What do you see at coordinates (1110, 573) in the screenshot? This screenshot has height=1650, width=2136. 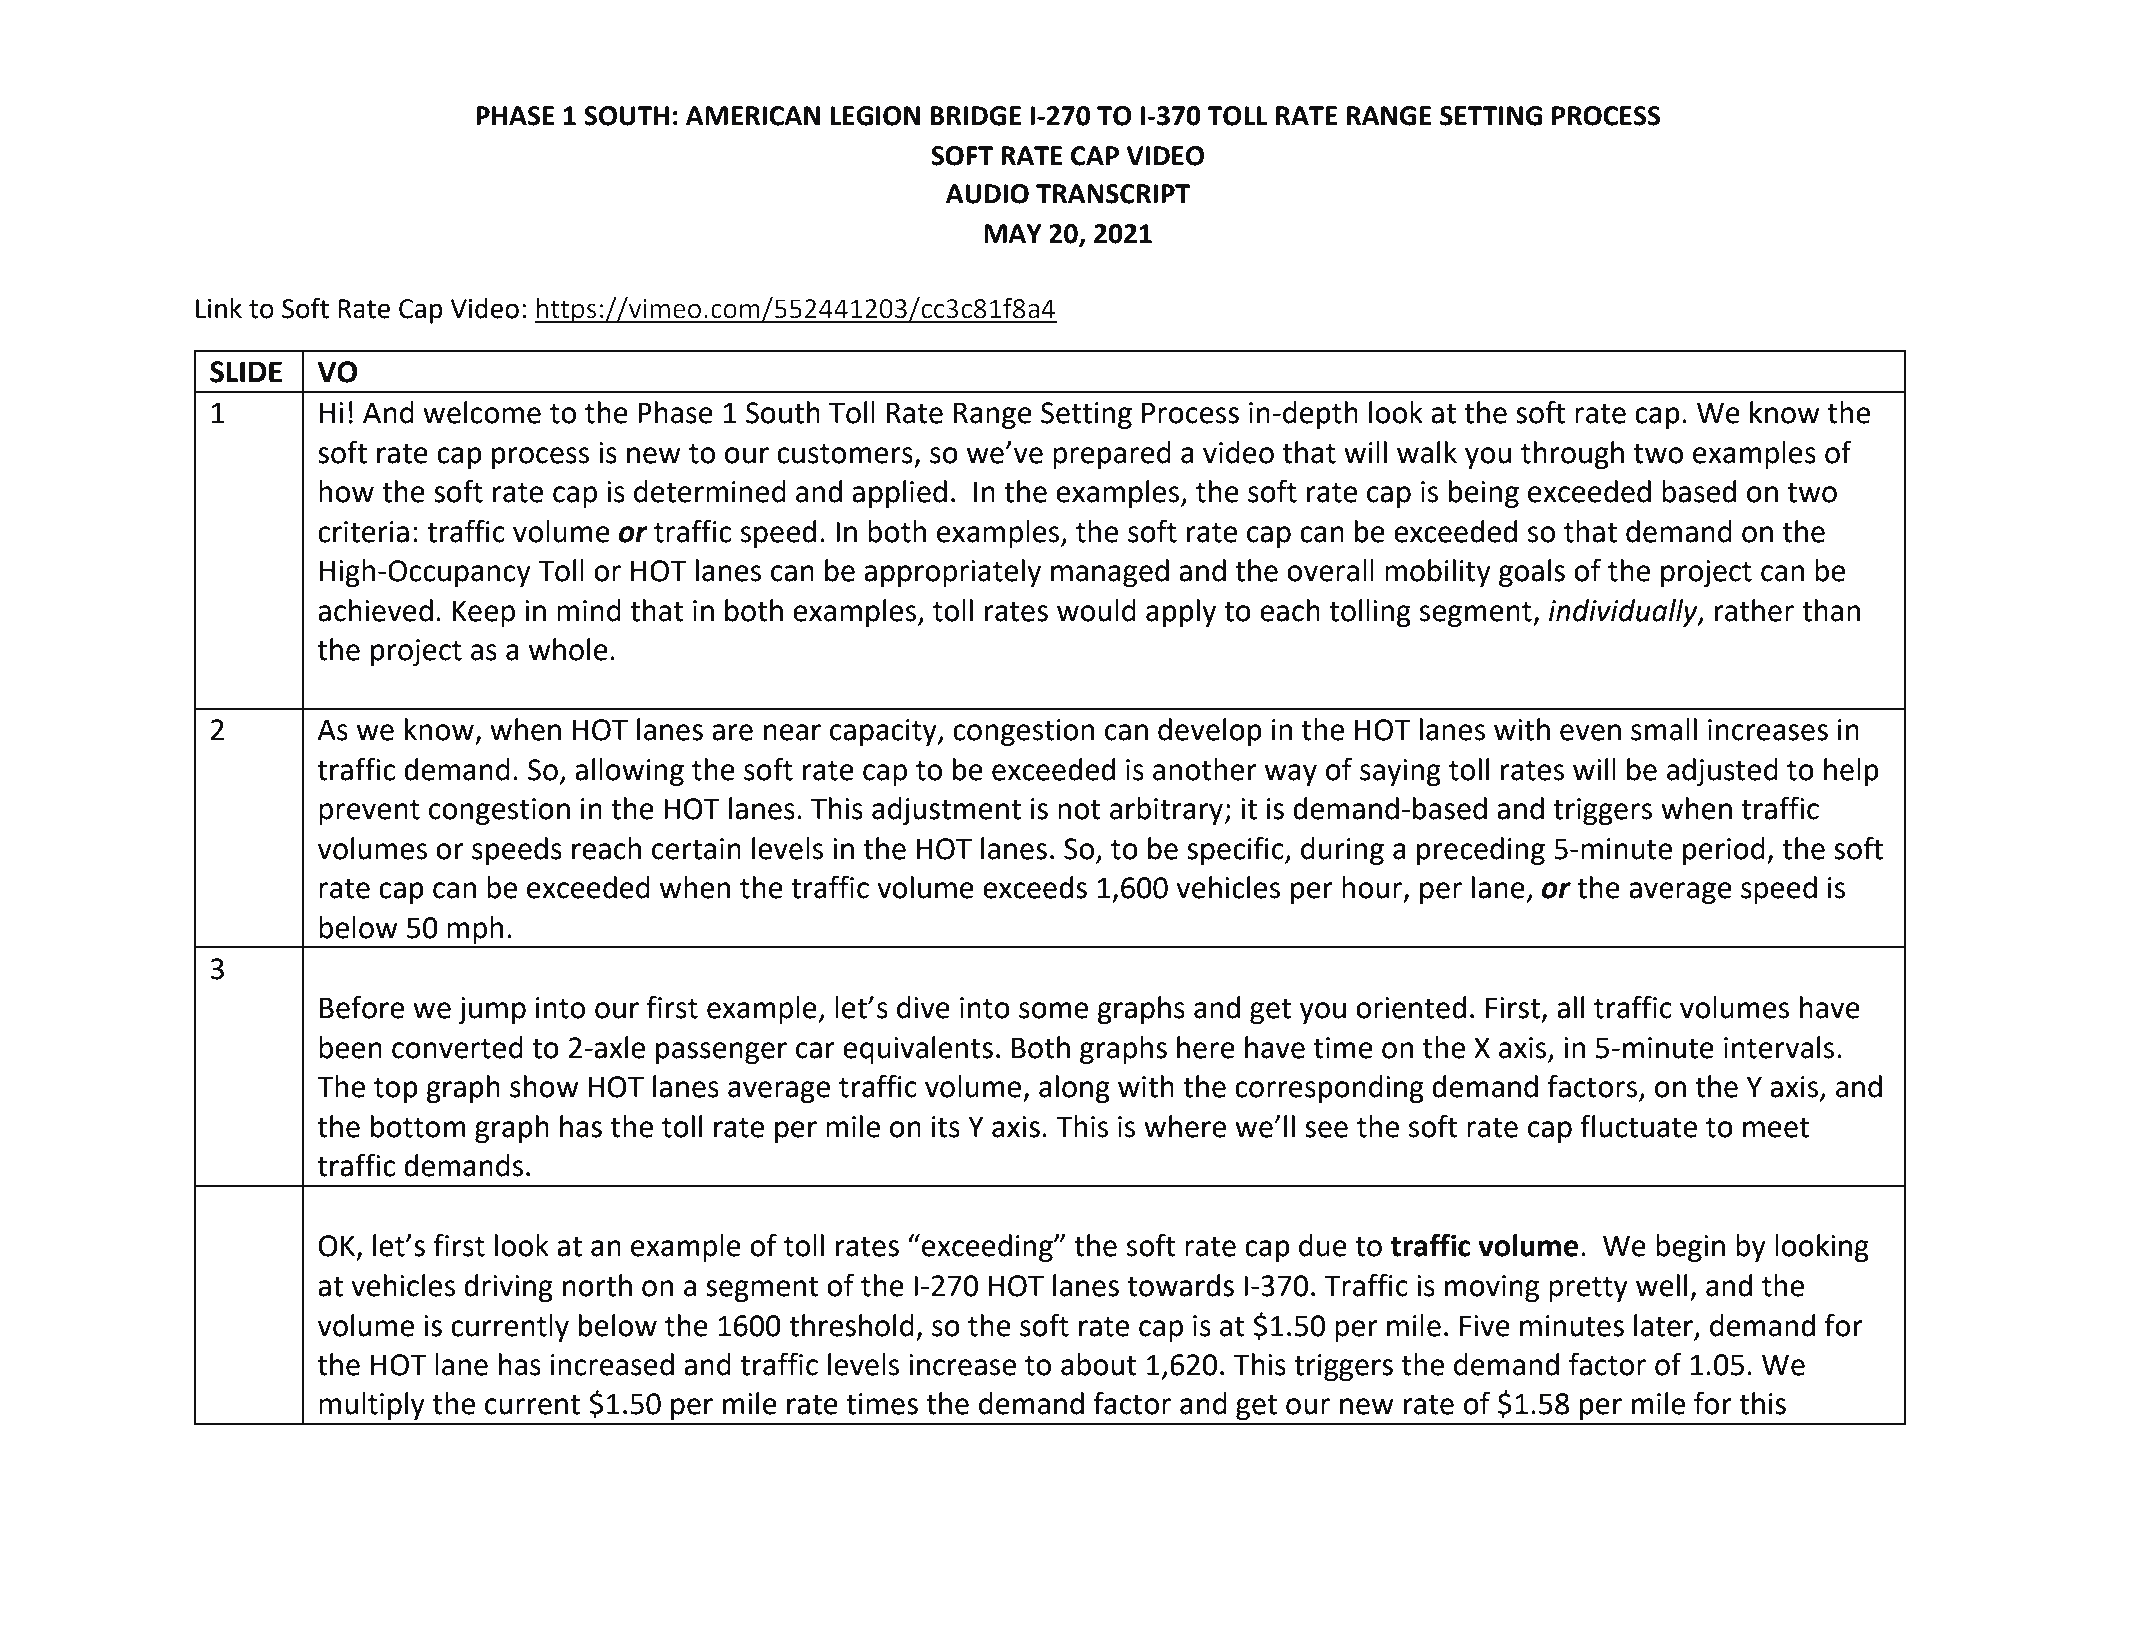 I see `managed` at bounding box center [1110, 573].
